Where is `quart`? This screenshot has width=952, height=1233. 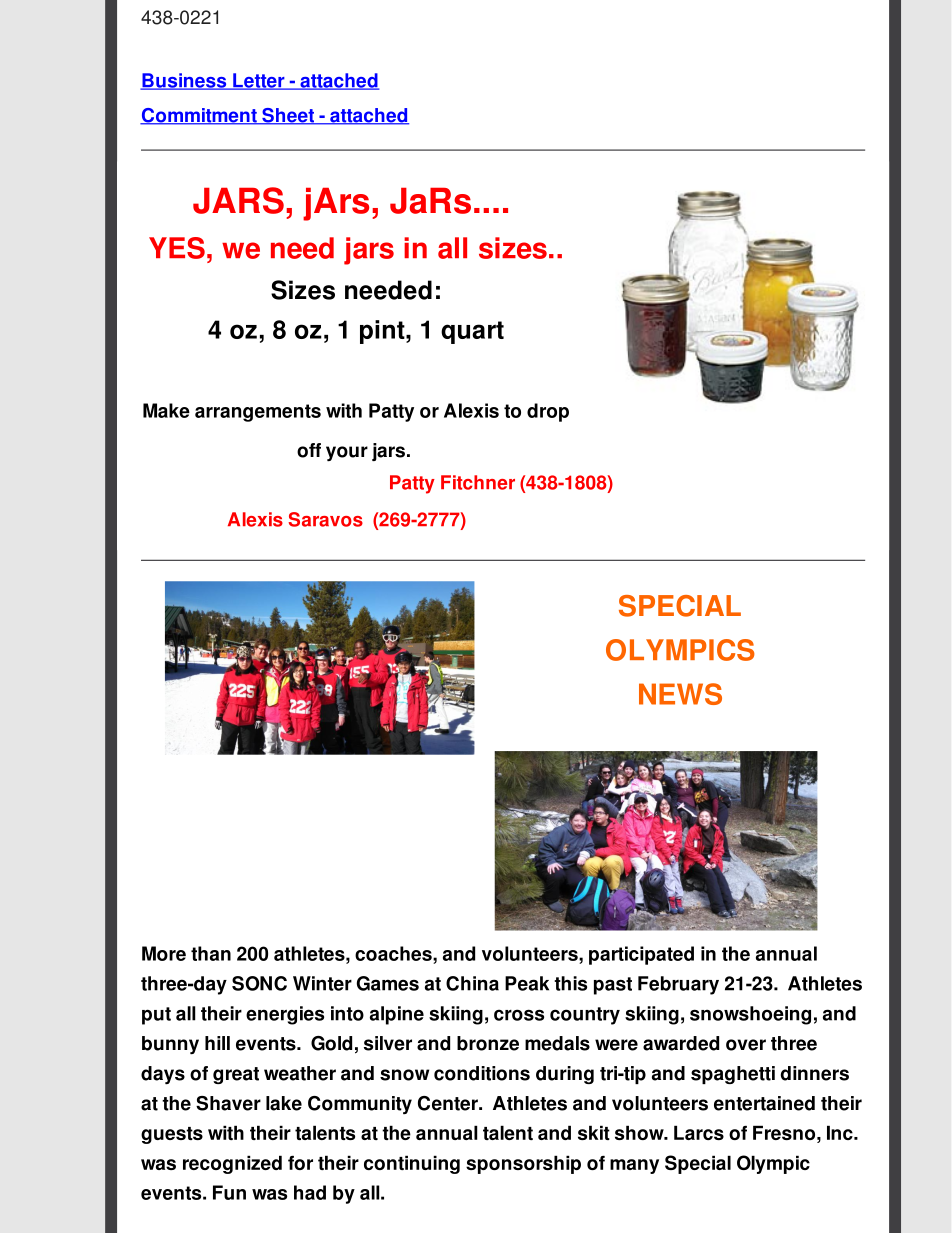 quart is located at coordinates (472, 332).
